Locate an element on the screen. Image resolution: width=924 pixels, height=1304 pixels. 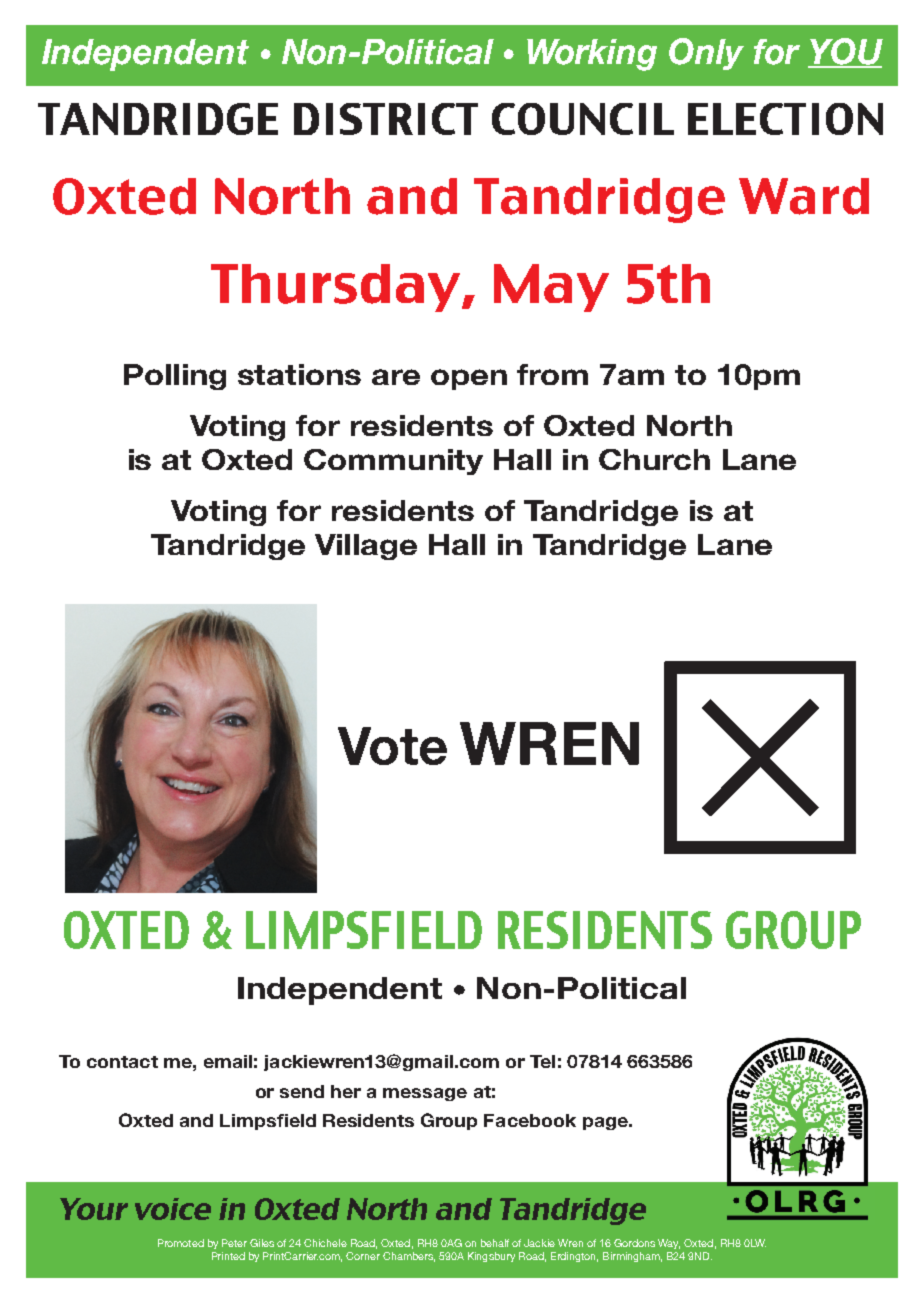
Only is located at coordinates (706, 54).
